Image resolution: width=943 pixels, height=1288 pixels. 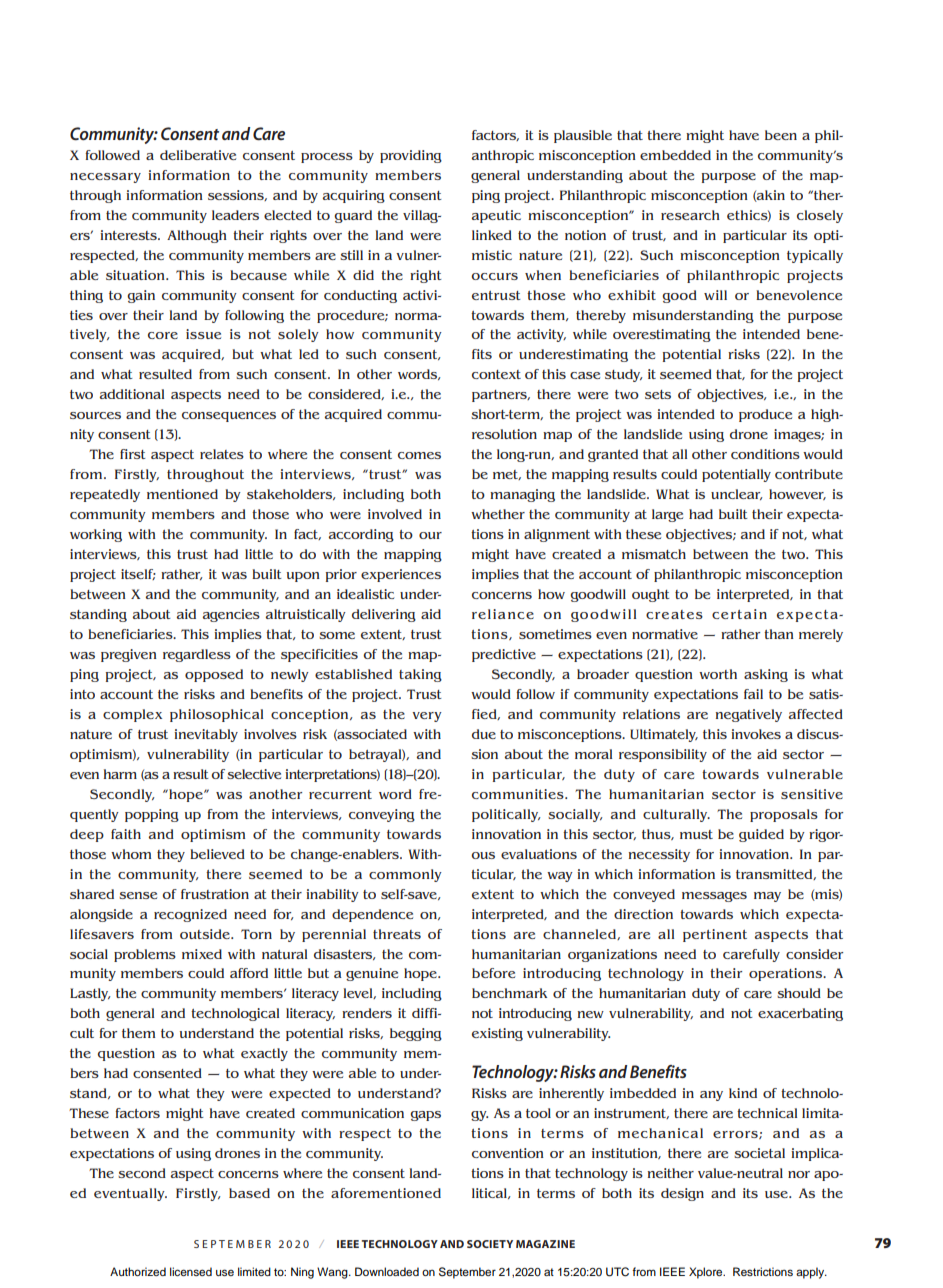 I want to click on providing, so click(x=411, y=156).
